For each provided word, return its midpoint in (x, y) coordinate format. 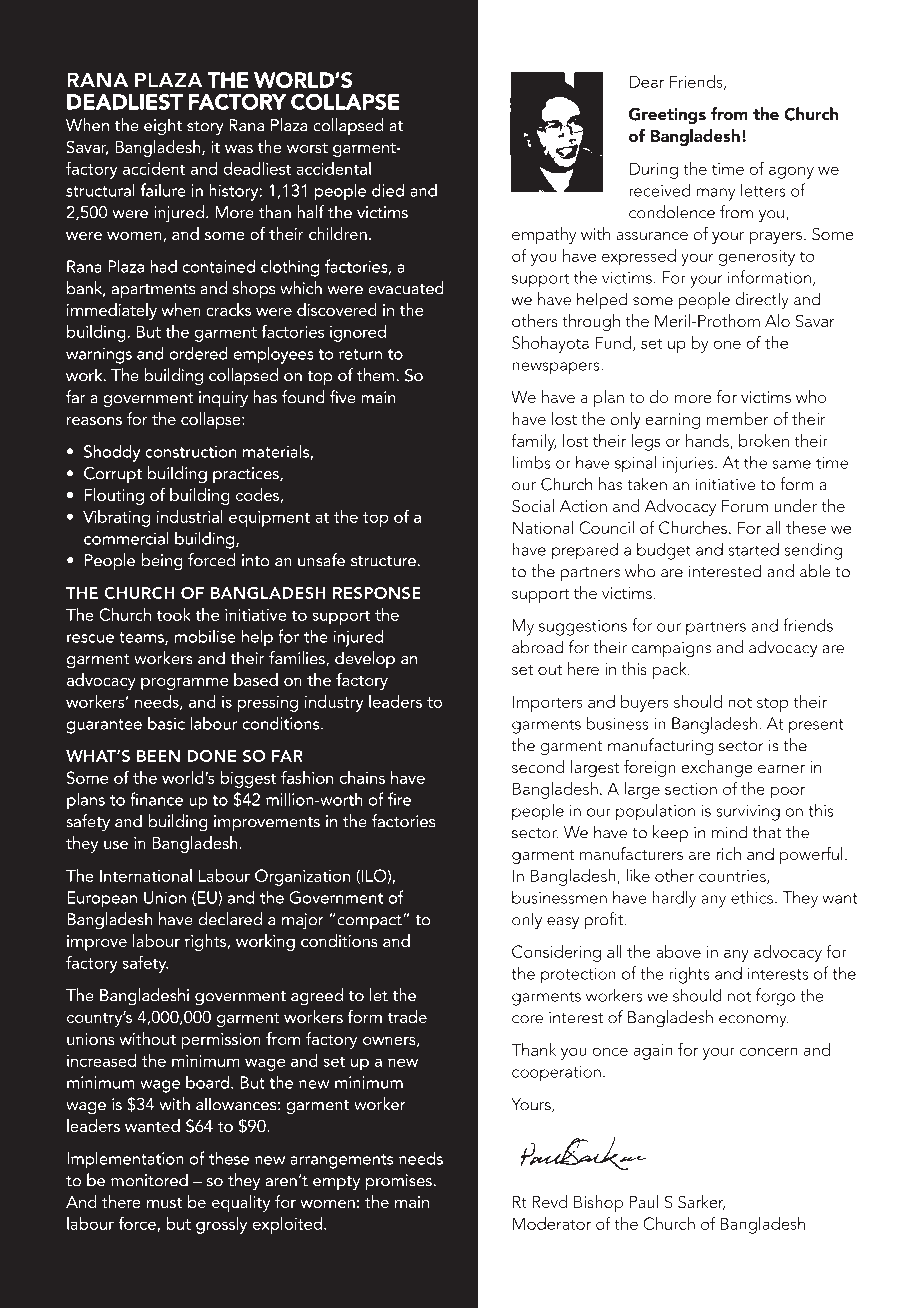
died (388, 190)
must (164, 1203)
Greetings (667, 116)
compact (370, 922)
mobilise (205, 636)
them (377, 375)
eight (163, 127)
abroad (538, 647)
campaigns (671, 649)
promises (400, 1182)
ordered (199, 353)
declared (230, 919)
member (737, 418)
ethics (753, 897)
